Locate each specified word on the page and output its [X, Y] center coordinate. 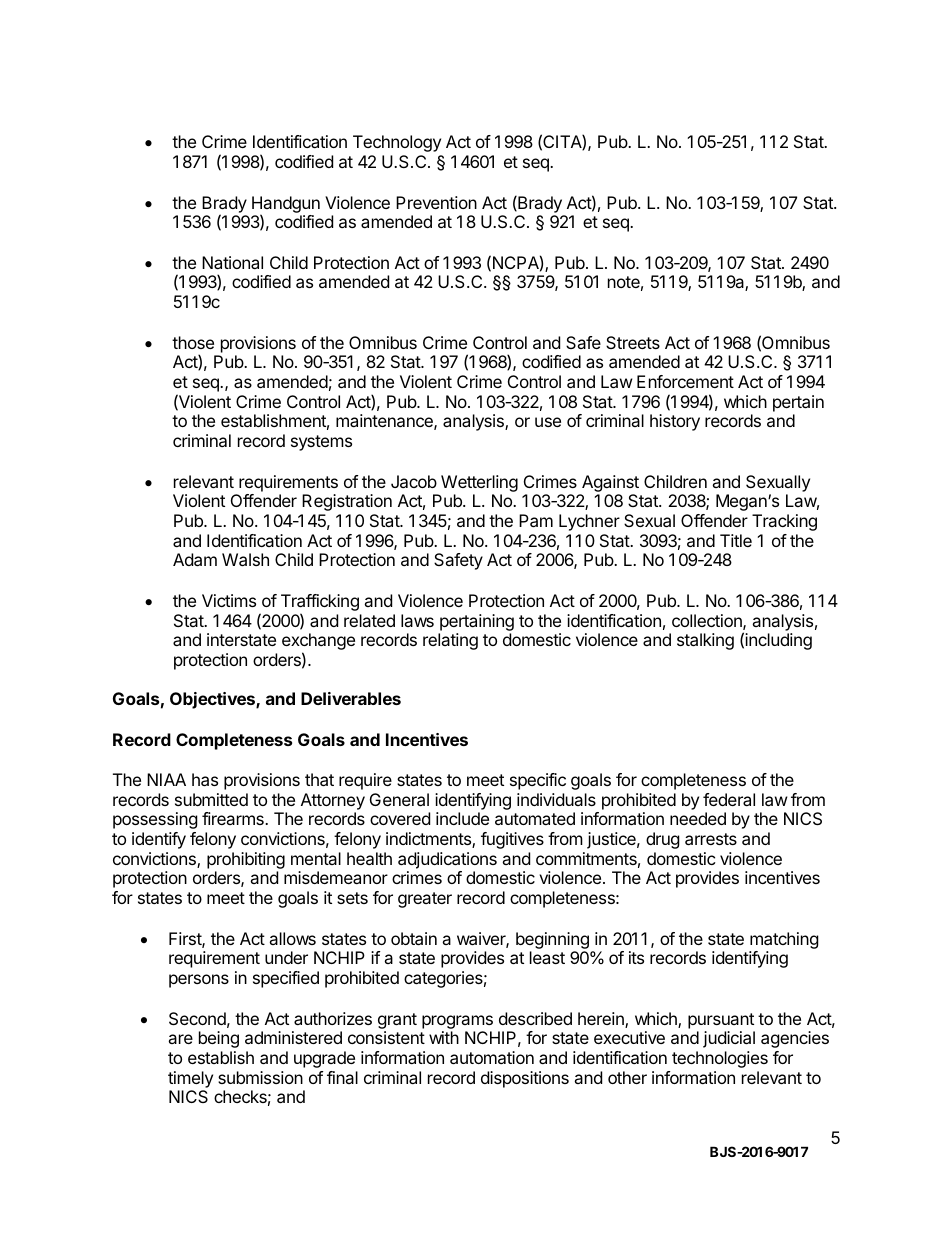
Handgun [286, 205]
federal [729, 799]
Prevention [436, 202]
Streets [633, 342]
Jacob [414, 481]
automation [492, 1057]
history [675, 422]
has [205, 779]
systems [321, 443]
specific [538, 781]
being [219, 1039]
